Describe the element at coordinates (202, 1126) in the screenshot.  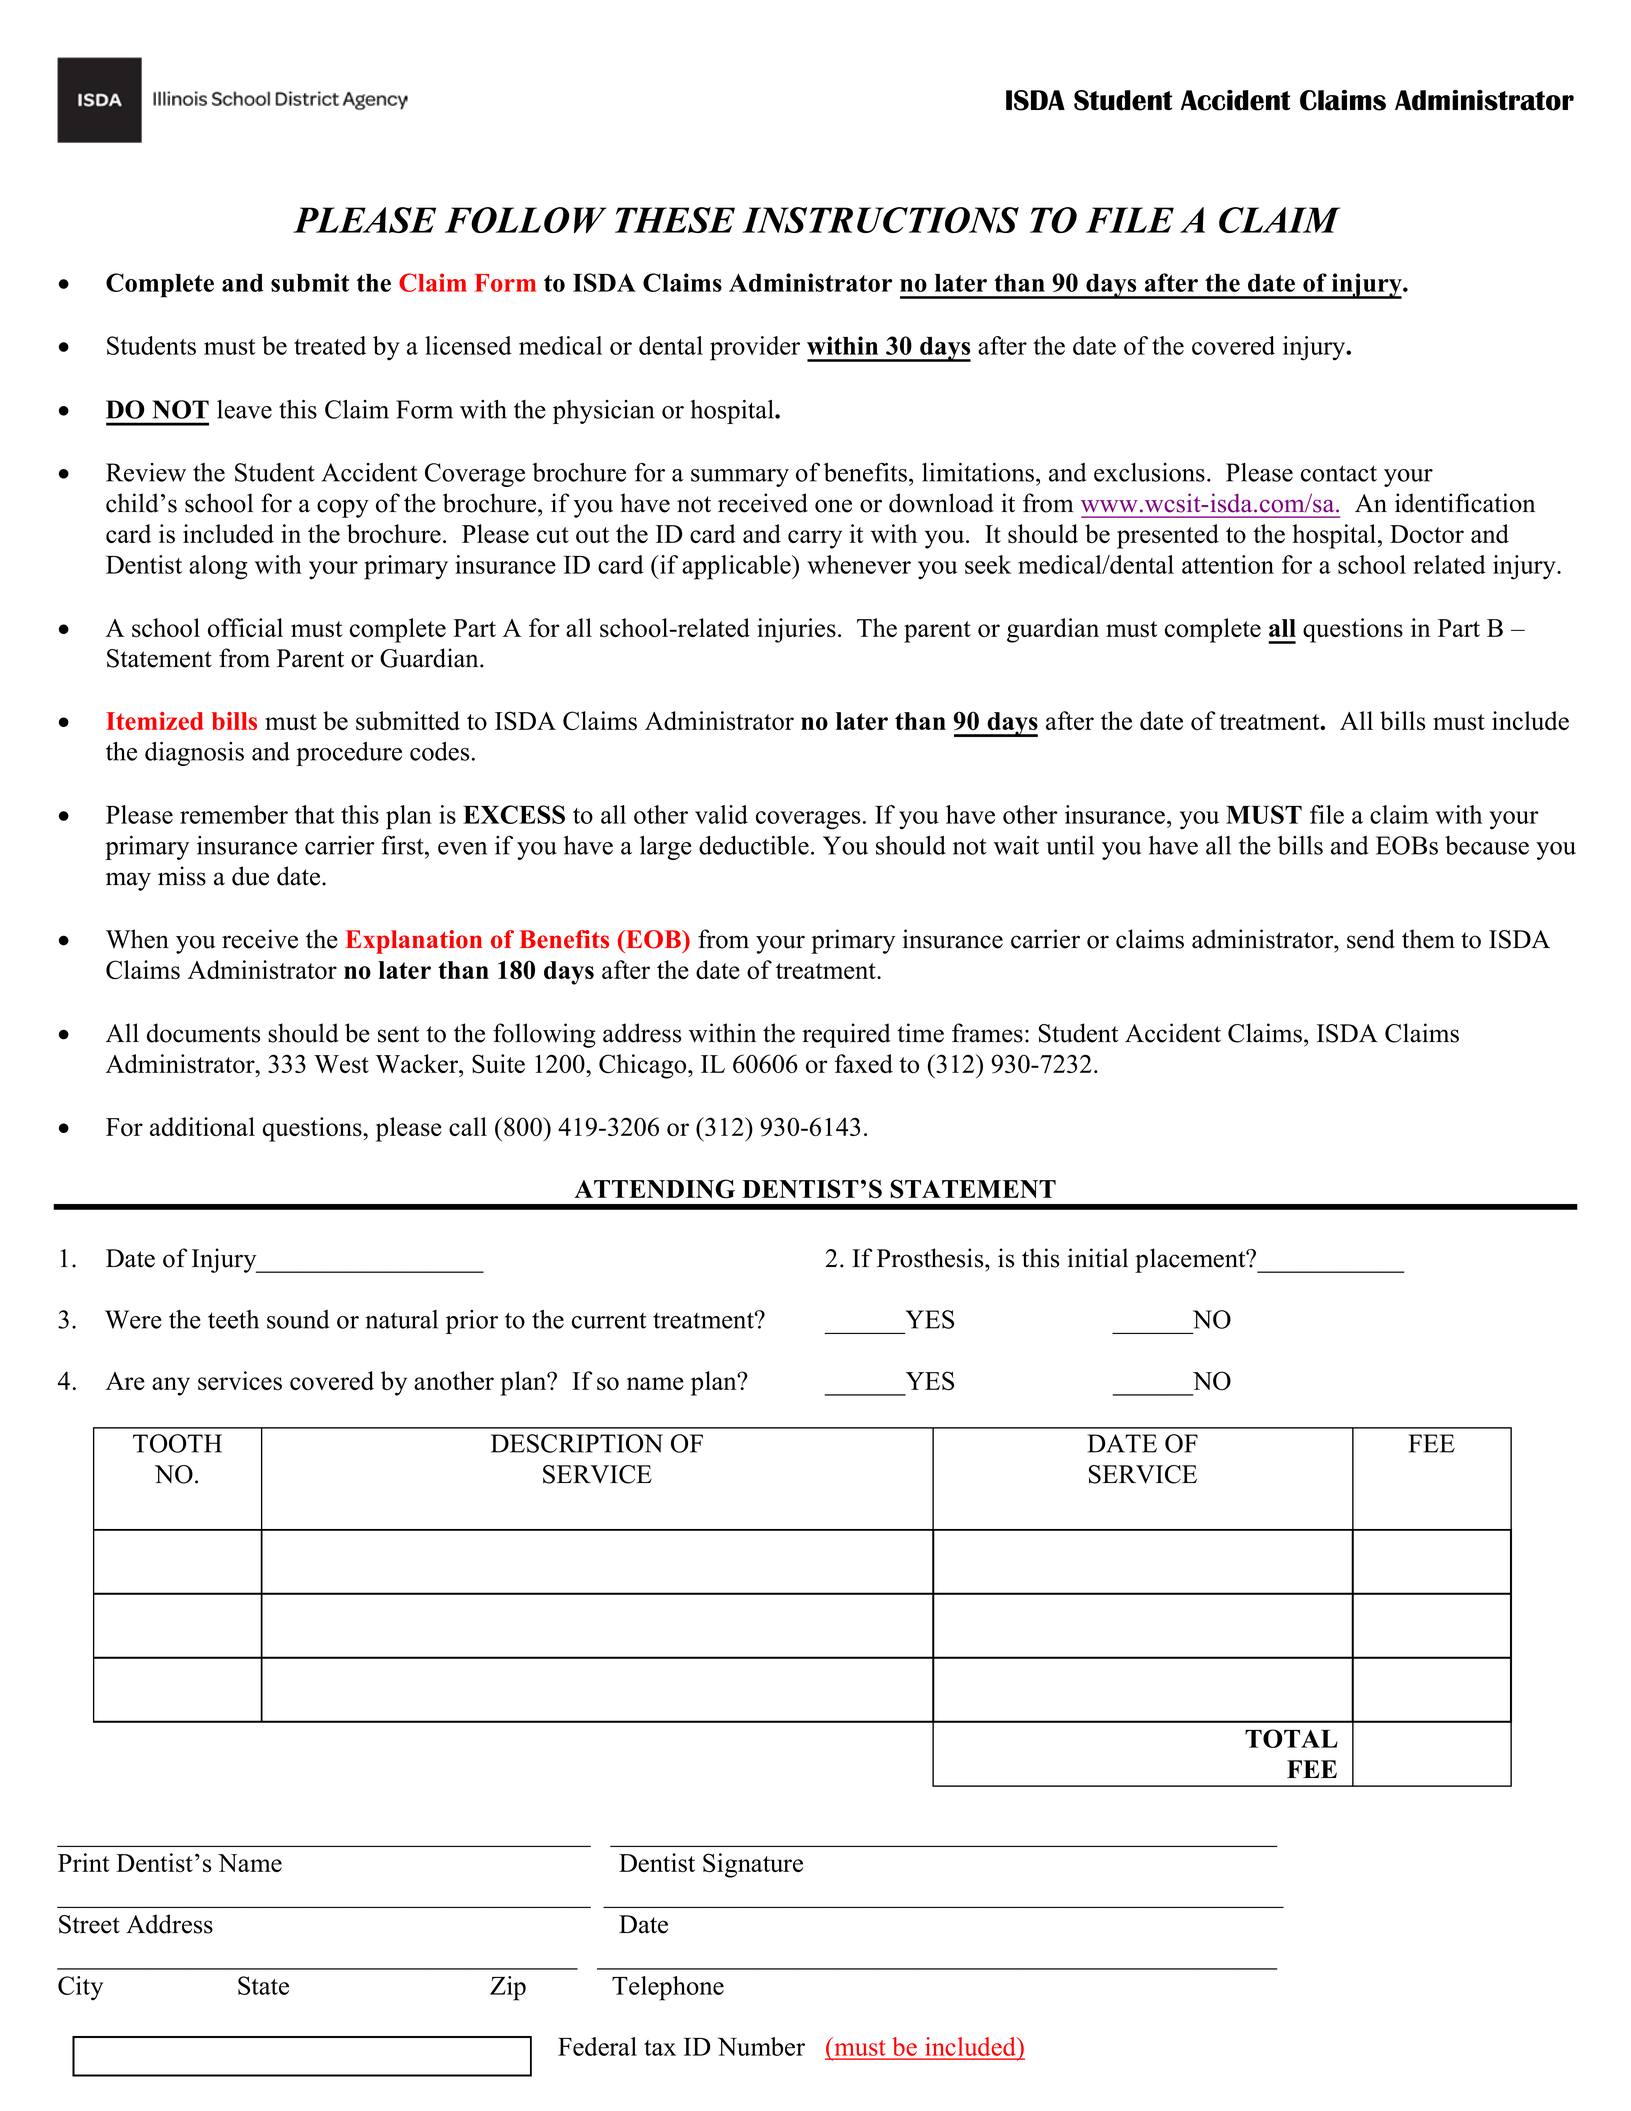
I see `additional` at that location.
